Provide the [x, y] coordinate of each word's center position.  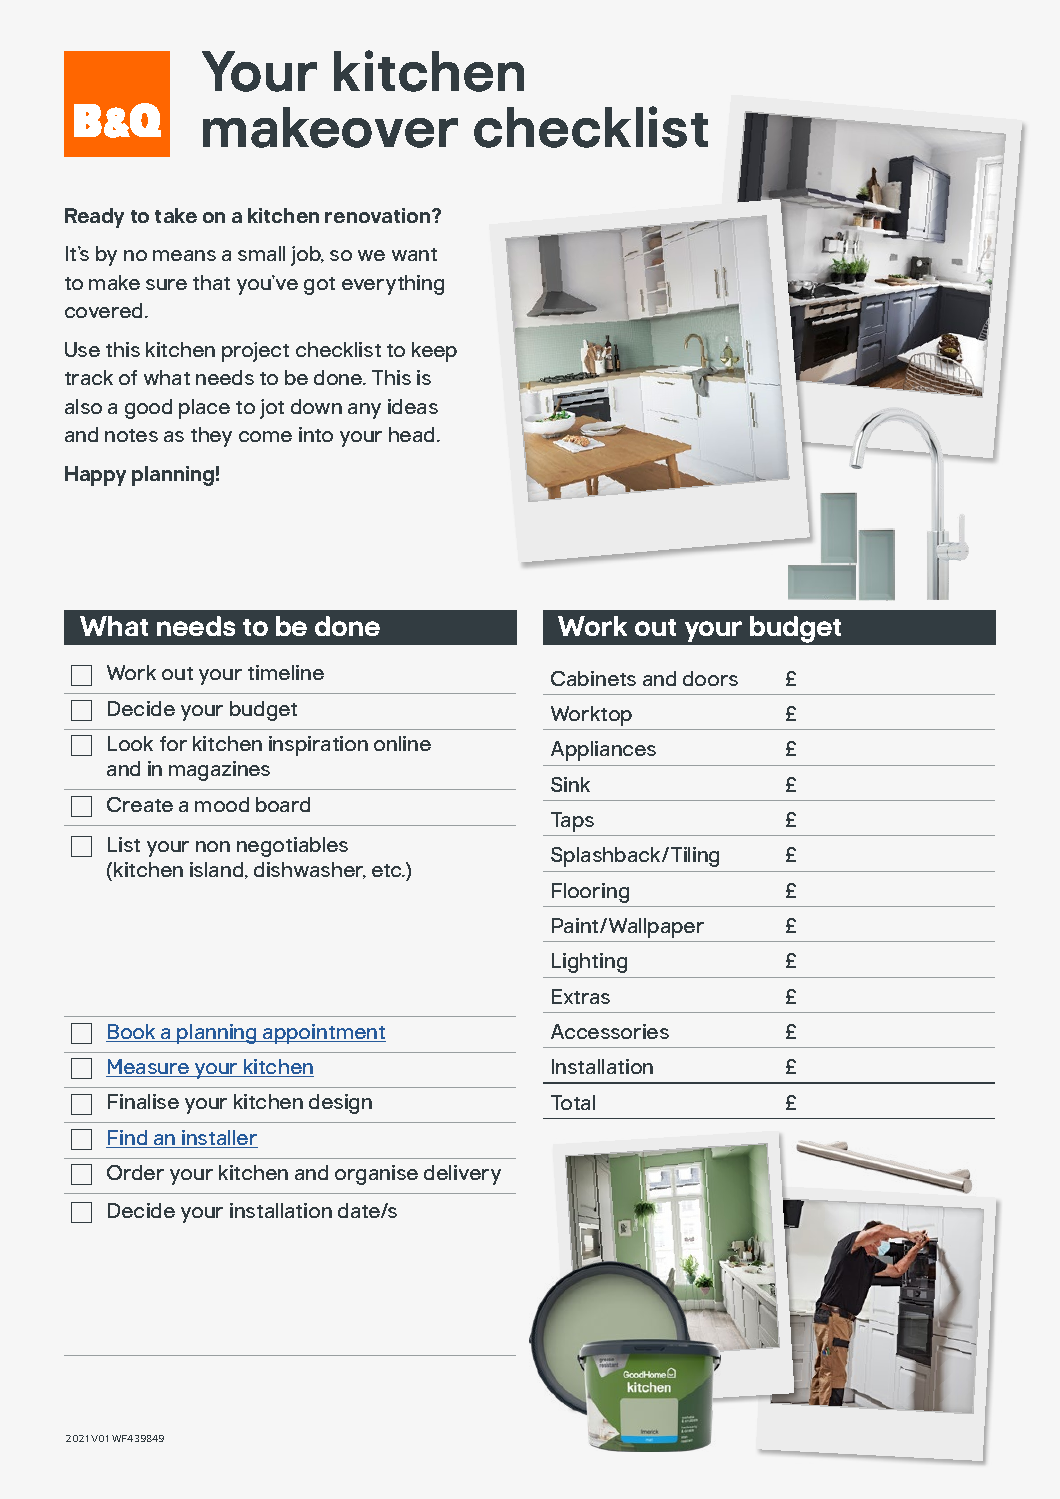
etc [388, 870]
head [411, 434]
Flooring [590, 893]
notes [131, 435]
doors [710, 678]
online [402, 743]
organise [376, 1175]
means [184, 255]
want [414, 254]
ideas [413, 406]
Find [128, 1139]
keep [434, 352]
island [218, 870]
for [173, 743]
